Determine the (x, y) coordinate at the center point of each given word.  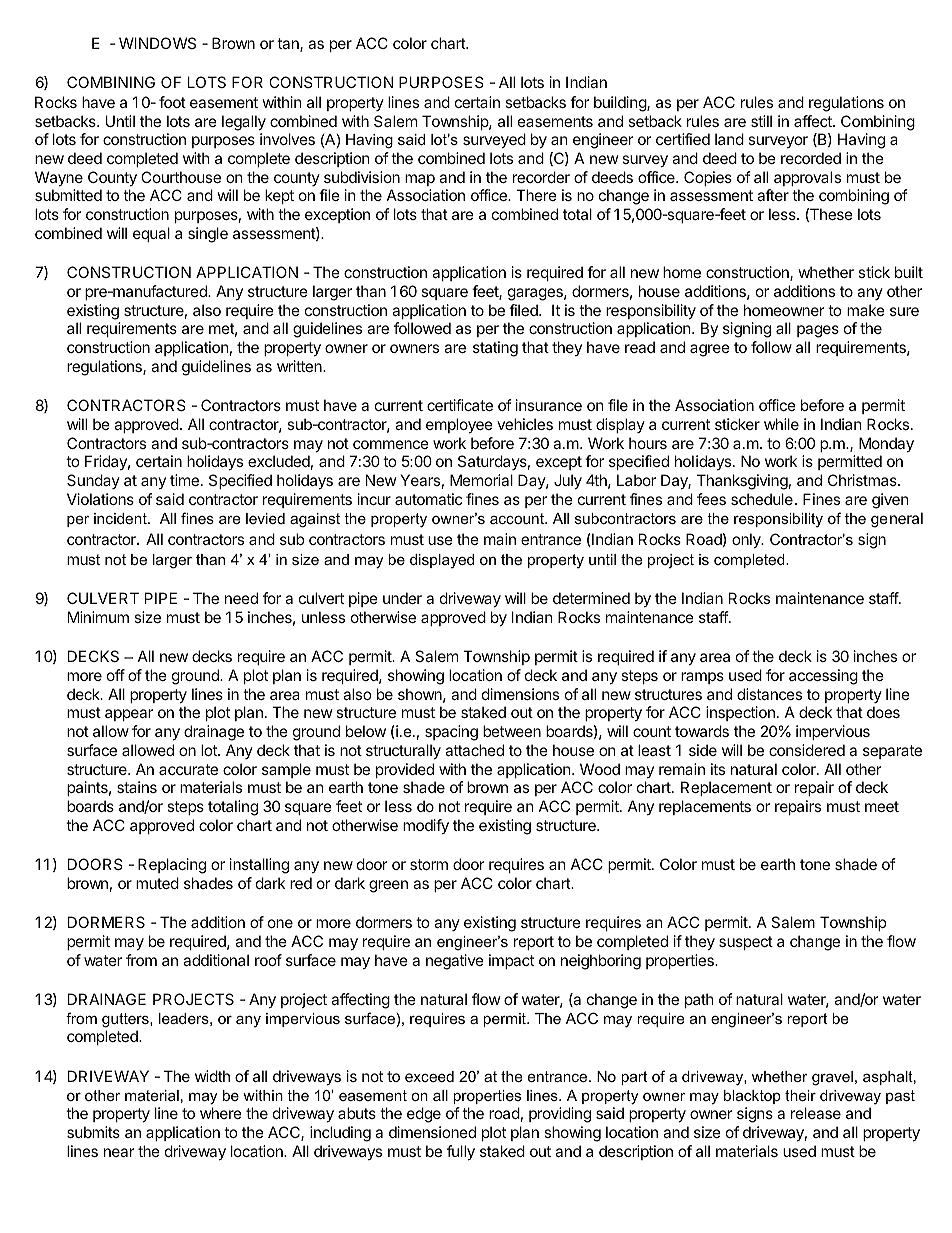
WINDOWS (157, 43)
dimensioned (432, 1132)
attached (474, 750)
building (621, 104)
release (816, 1113)
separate (892, 752)
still (761, 121)
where (221, 1113)
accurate (188, 769)
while (781, 424)
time (184, 480)
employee (459, 425)
